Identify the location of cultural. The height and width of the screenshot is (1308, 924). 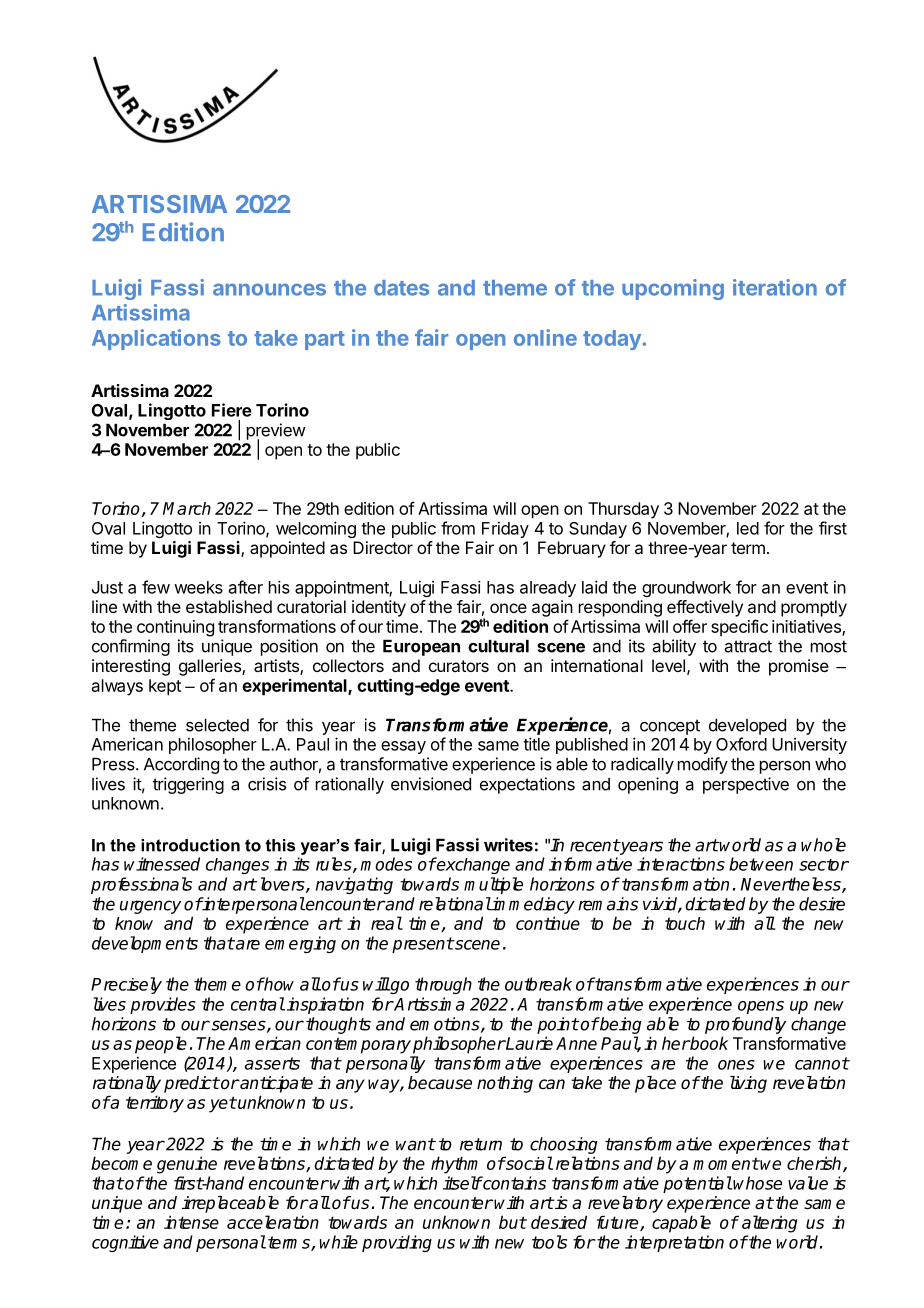
(498, 646).
